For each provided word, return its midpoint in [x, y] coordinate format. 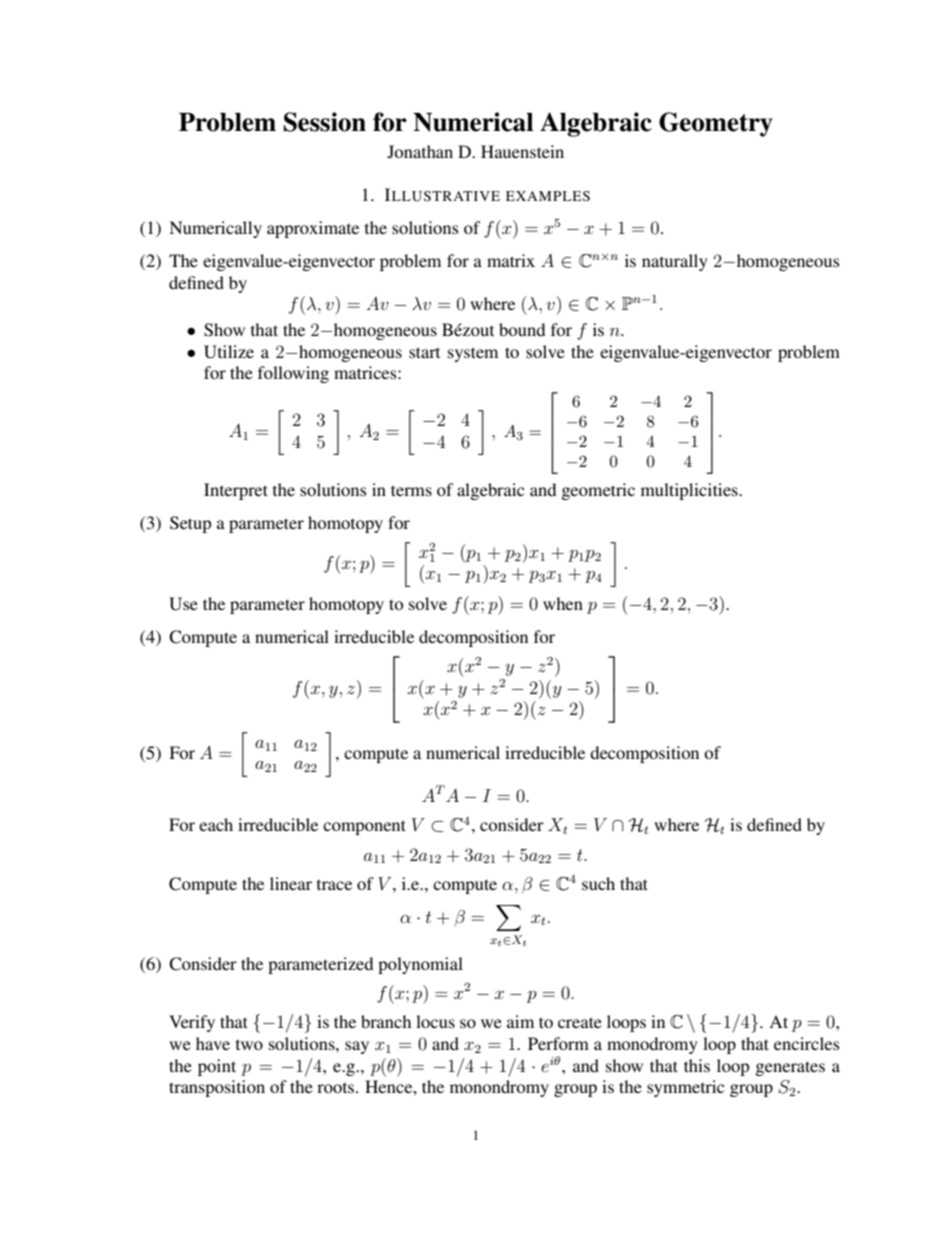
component [364, 827]
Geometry [716, 124]
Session [325, 122]
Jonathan [420, 152]
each [216, 824]
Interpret [236, 491]
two [249, 1045]
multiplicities [690, 491]
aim [520, 1021]
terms [411, 490]
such [598, 883]
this [697, 1065]
